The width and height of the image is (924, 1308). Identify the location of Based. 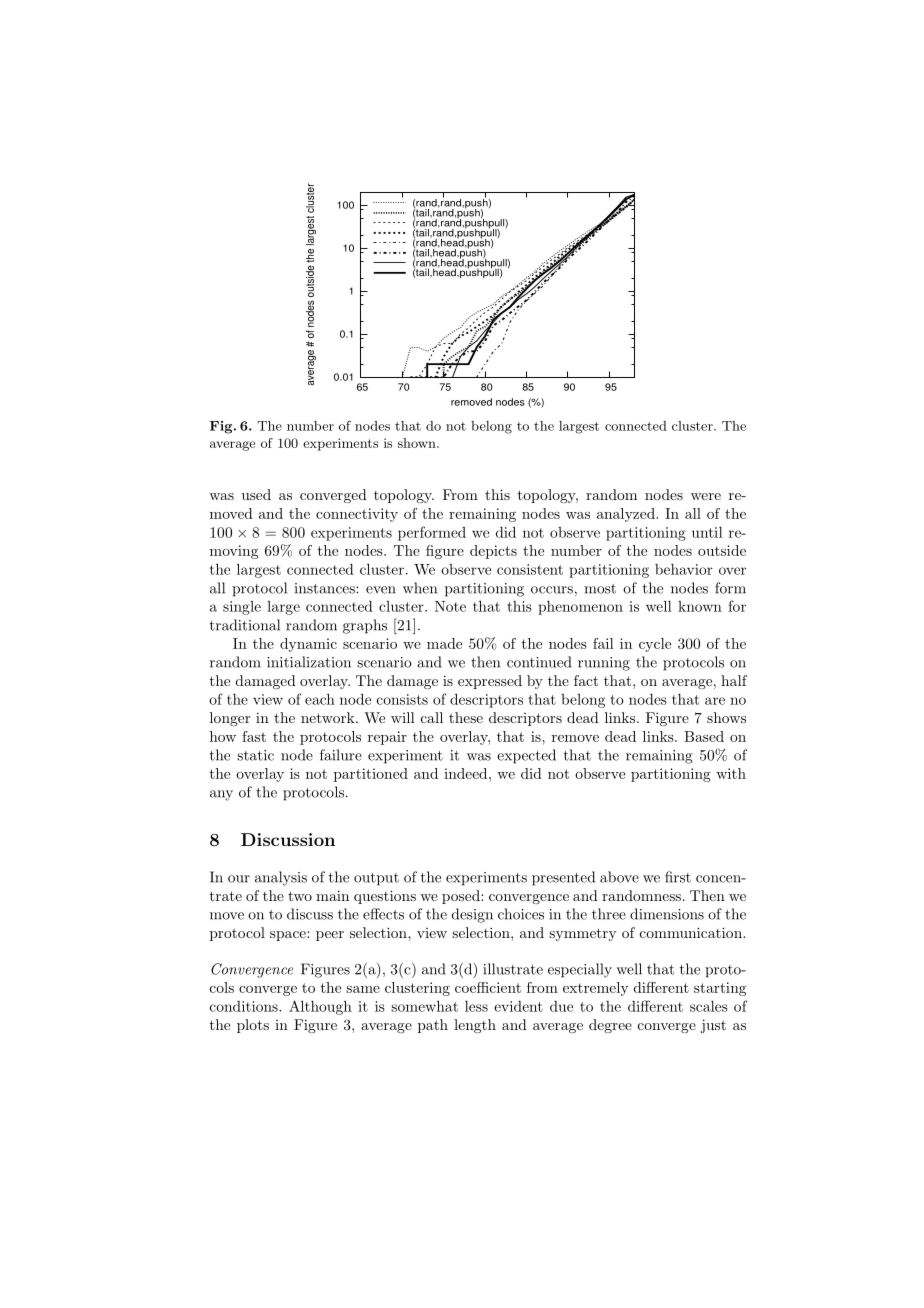
(704, 736).
